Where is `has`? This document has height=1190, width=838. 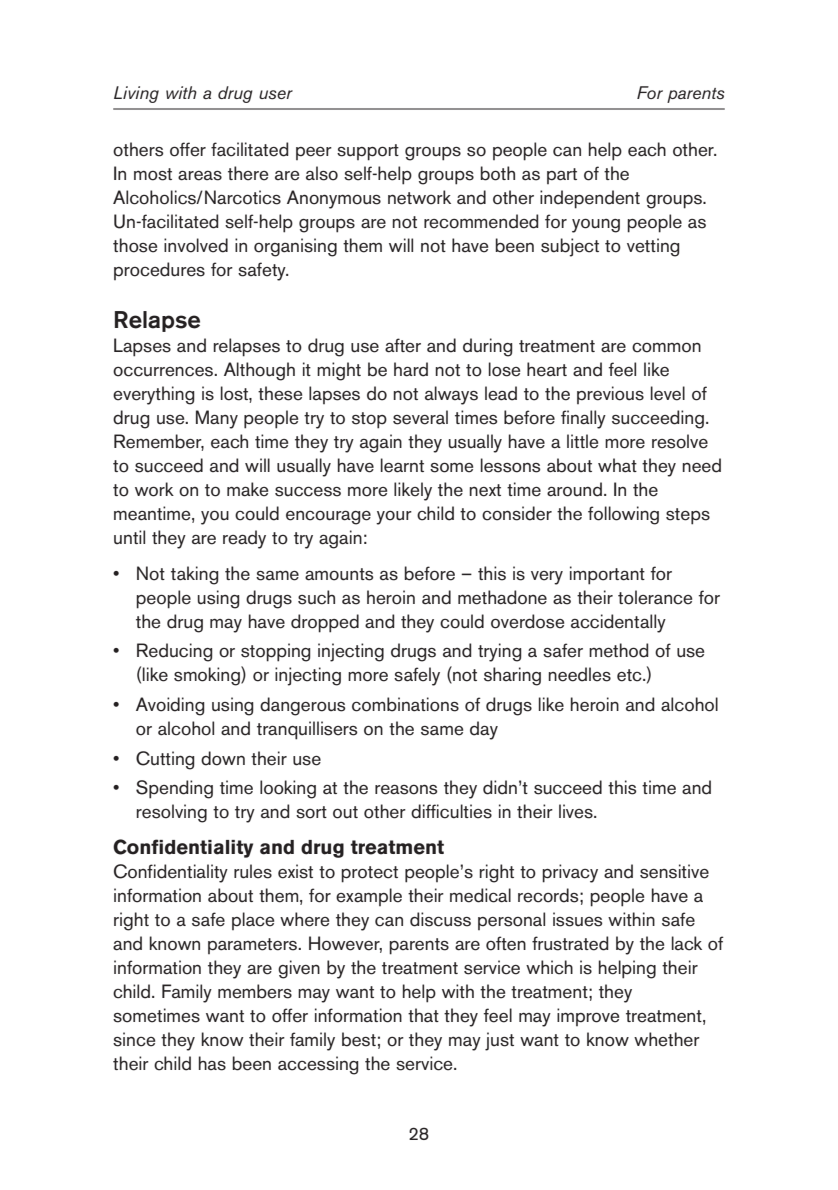 has is located at coordinates (212, 1063).
